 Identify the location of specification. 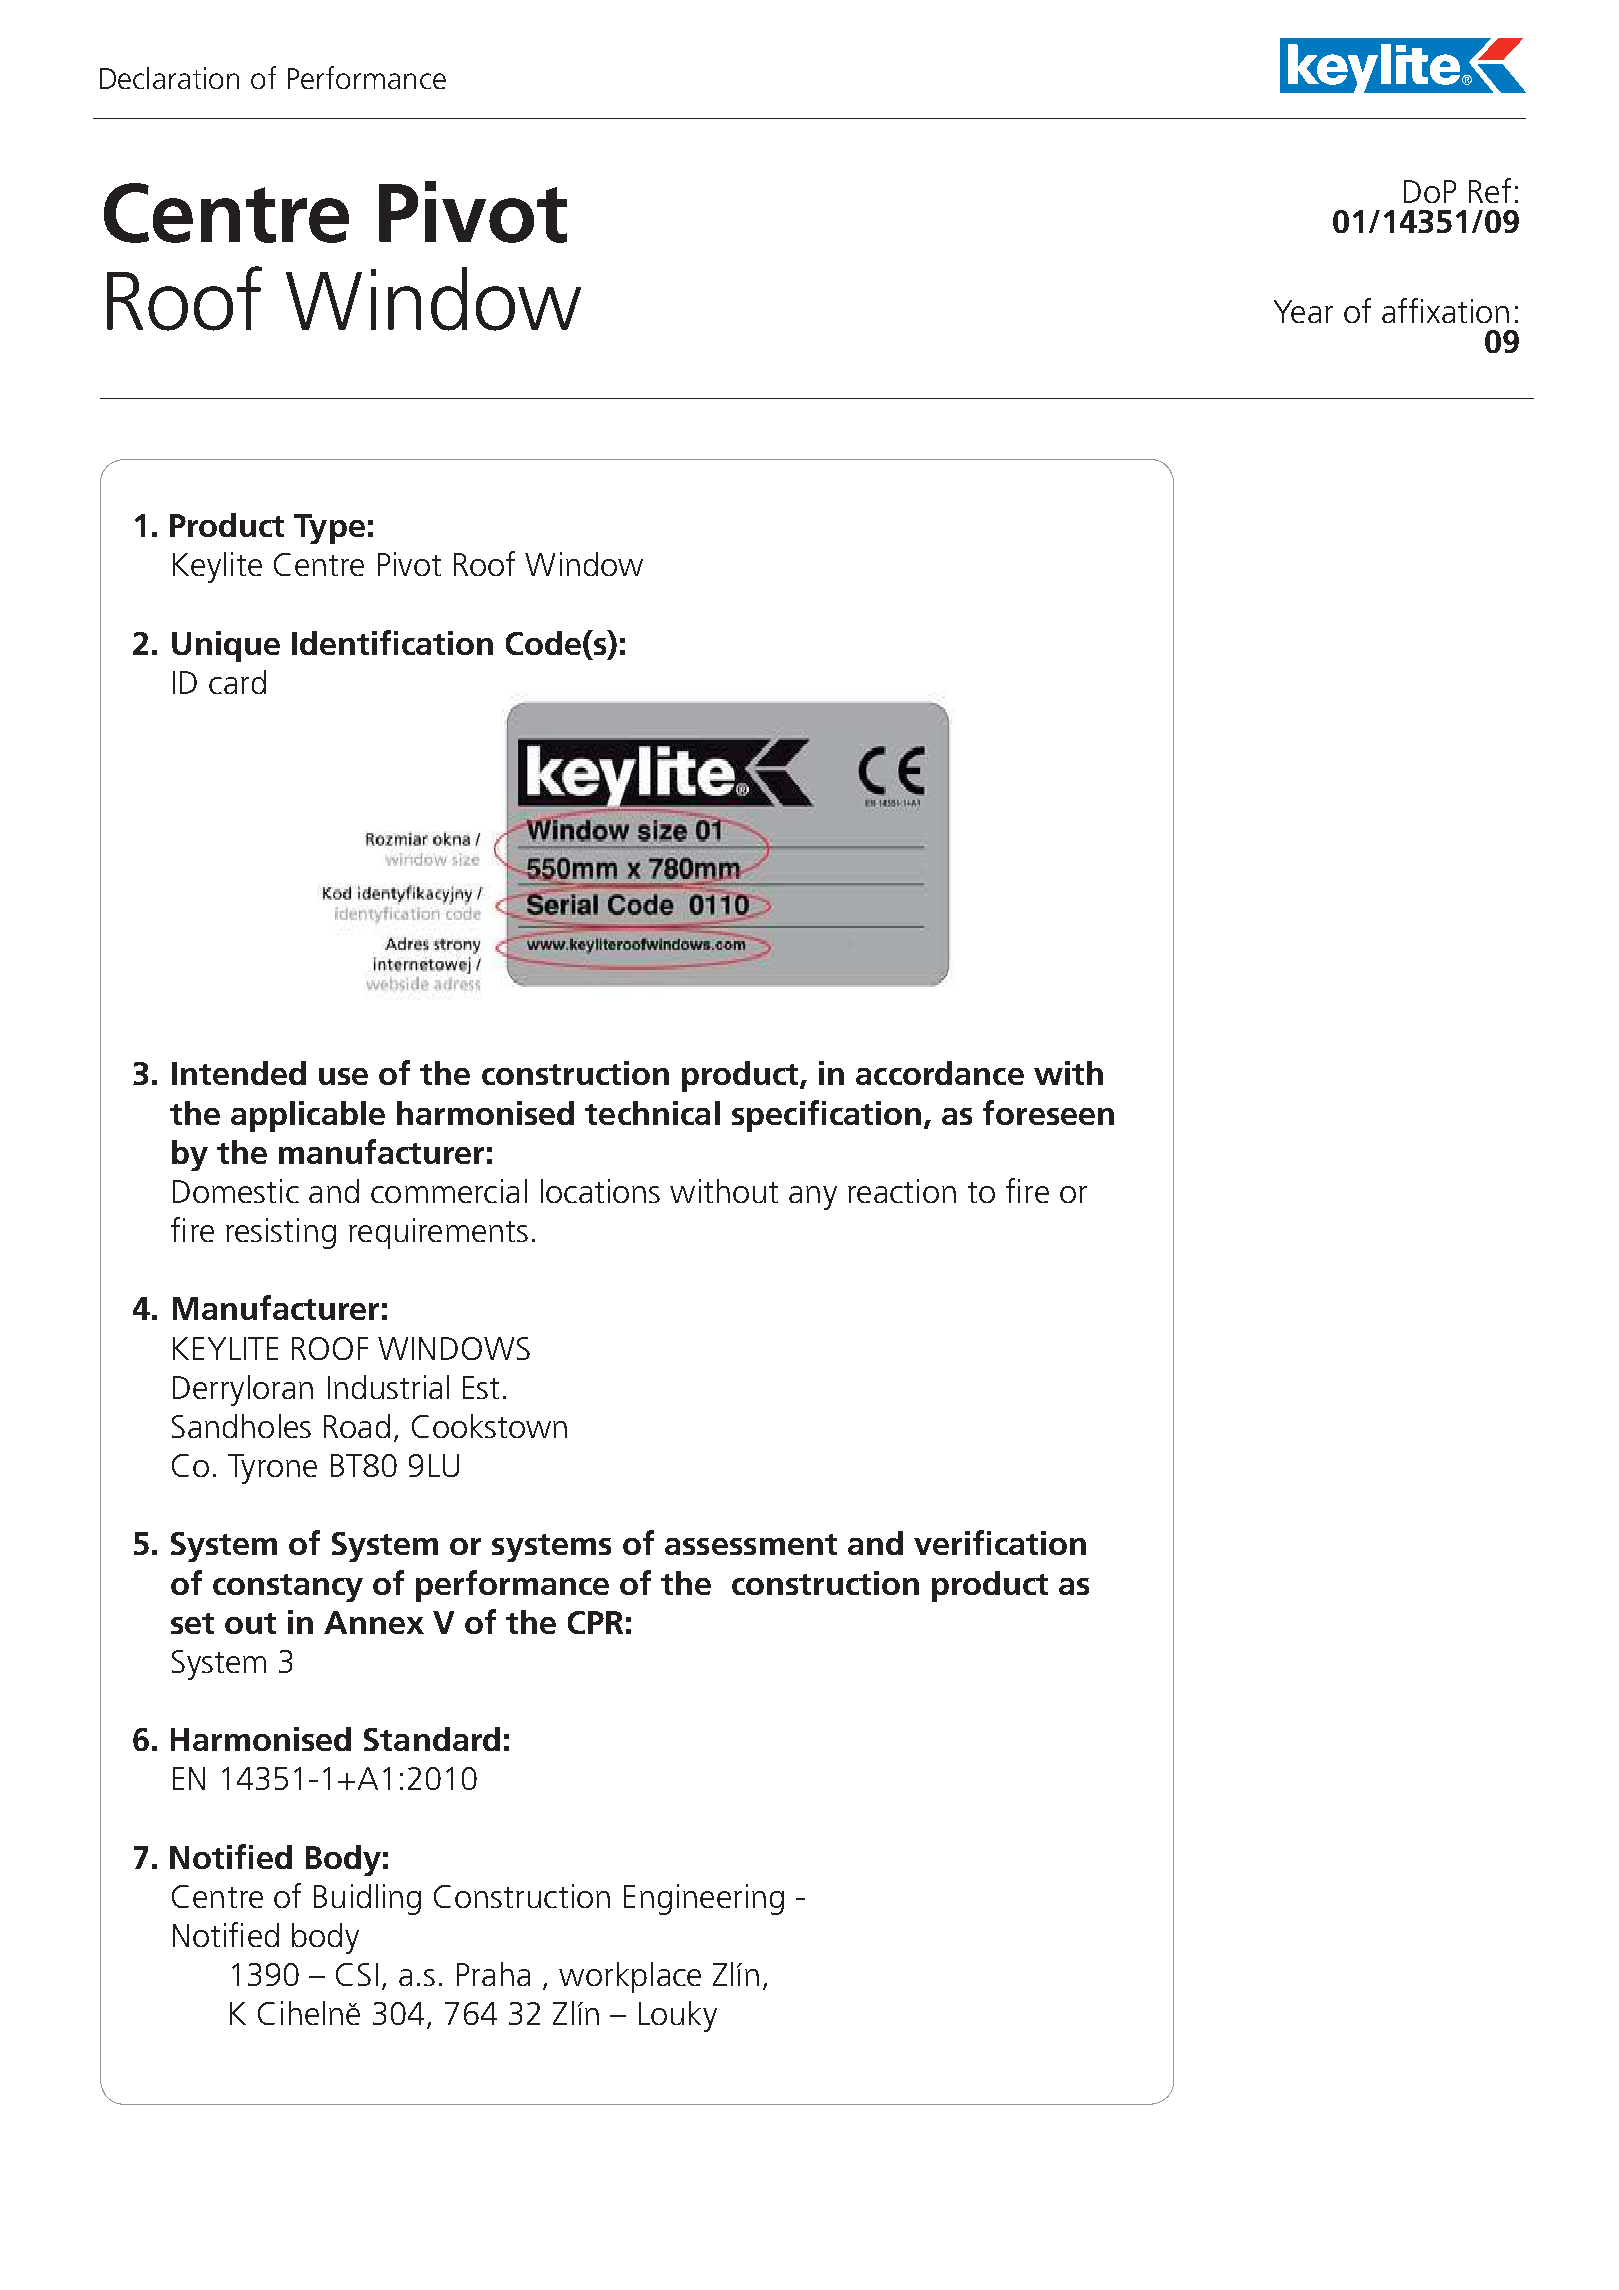
(826, 1116).
